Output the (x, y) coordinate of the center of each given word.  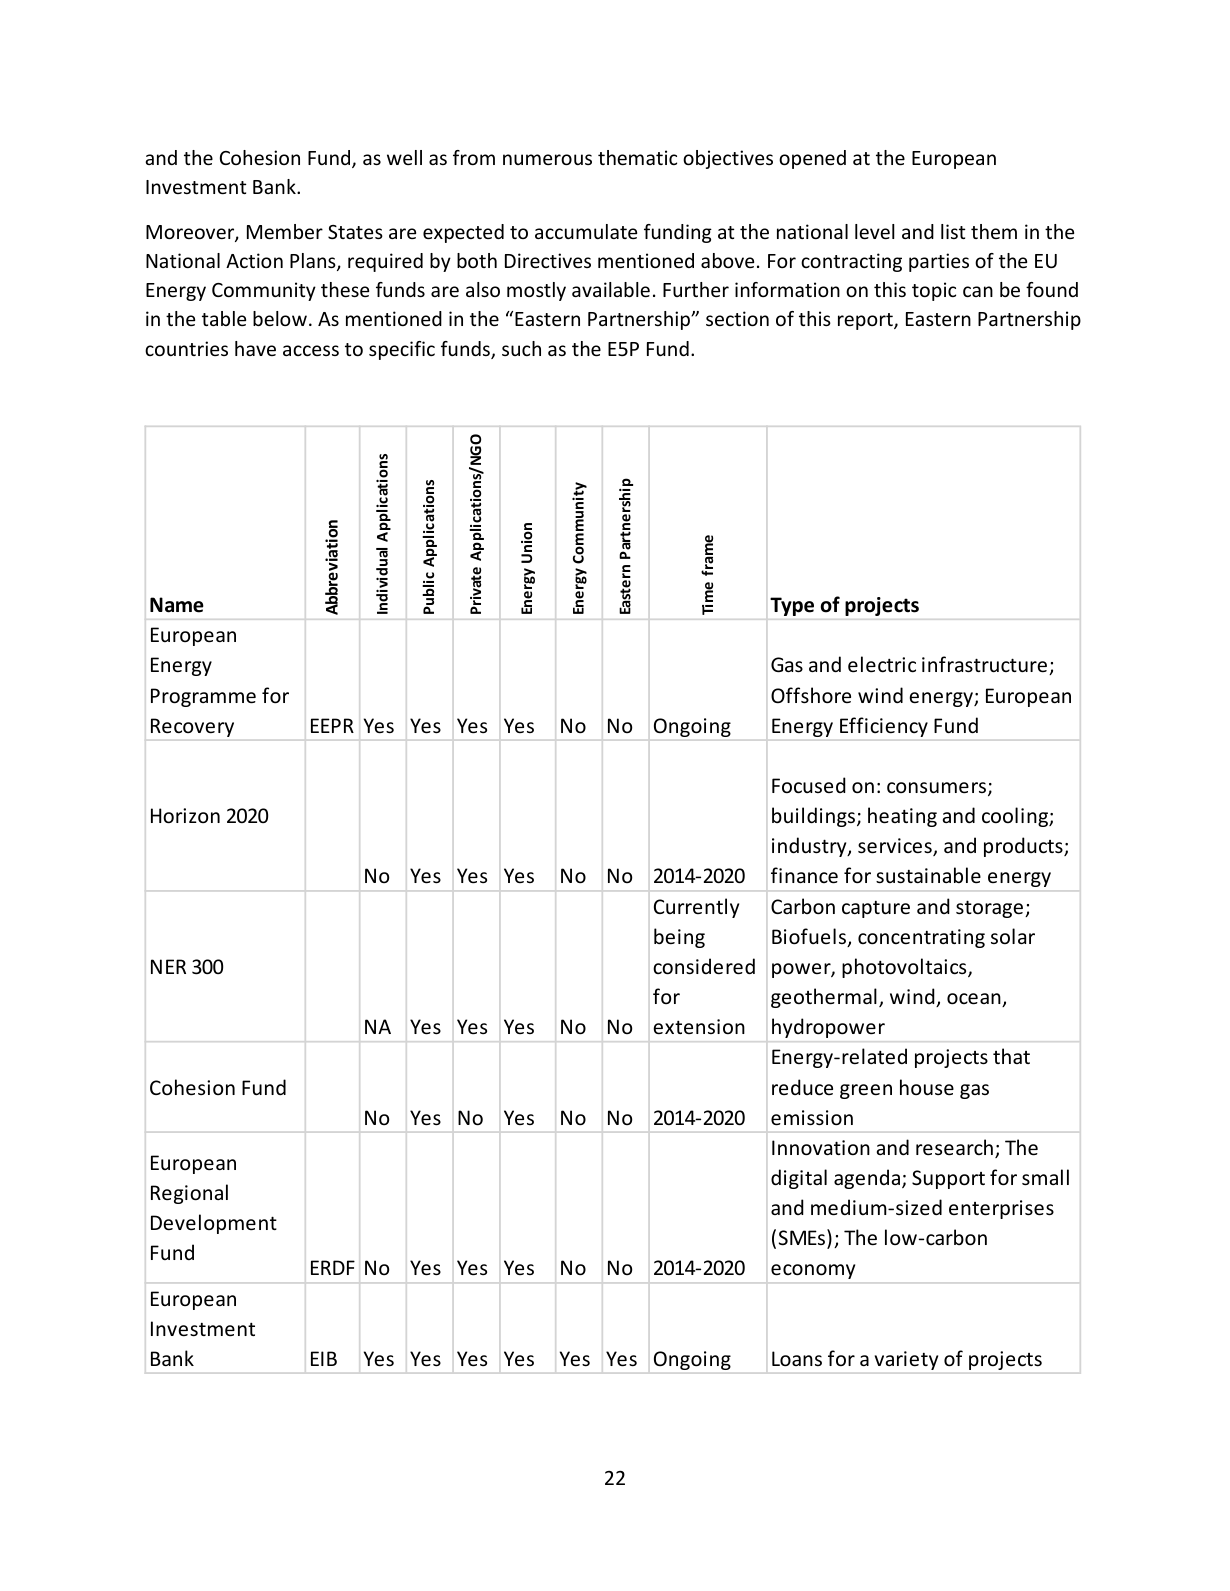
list (953, 231)
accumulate (586, 231)
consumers (936, 788)
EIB (324, 1358)
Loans (797, 1359)
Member (285, 231)
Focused (809, 785)
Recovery (192, 727)
